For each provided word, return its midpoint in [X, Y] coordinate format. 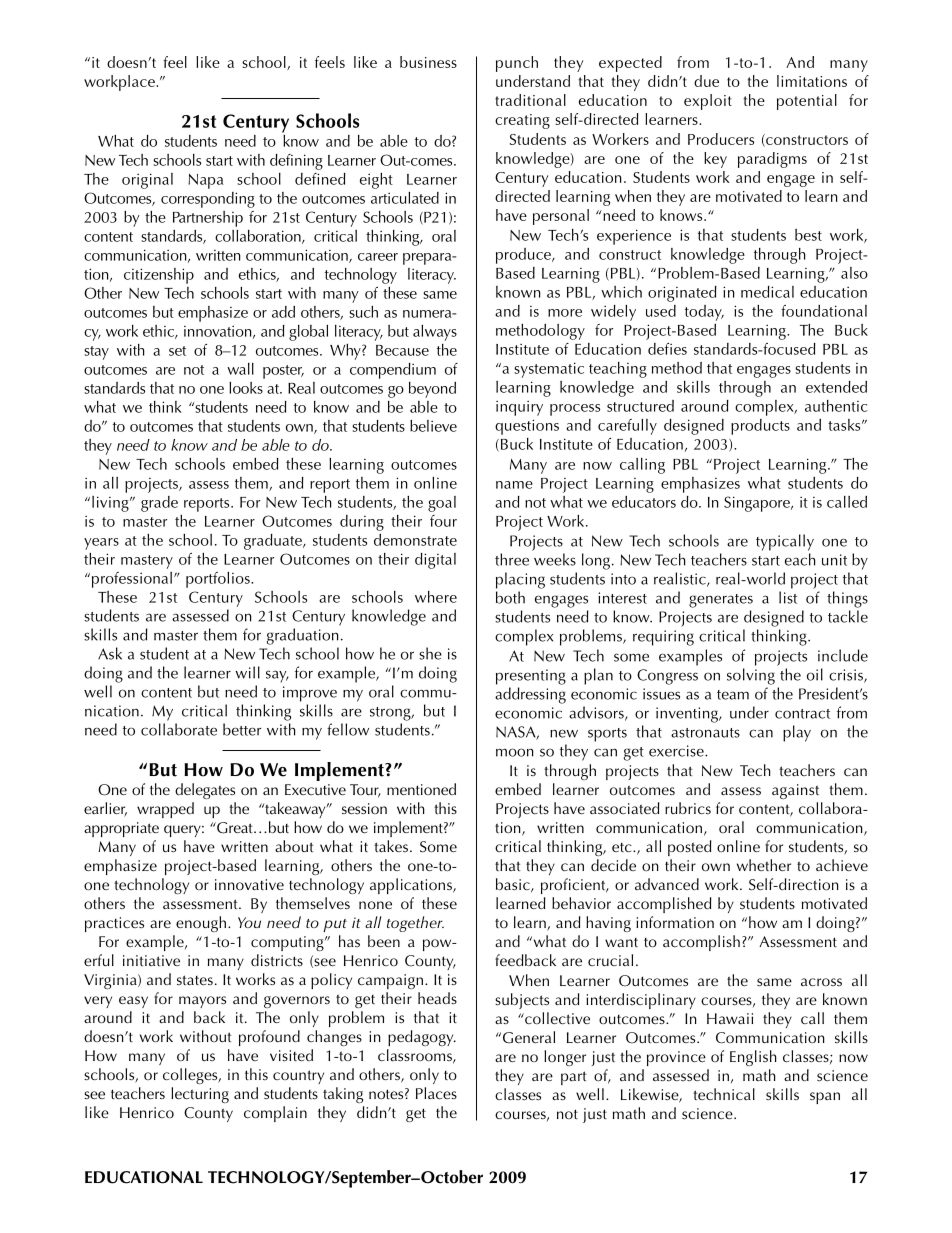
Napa [205, 181]
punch [517, 64]
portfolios [219, 580]
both [510, 597]
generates [721, 601]
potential [807, 102]
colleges [191, 1076]
